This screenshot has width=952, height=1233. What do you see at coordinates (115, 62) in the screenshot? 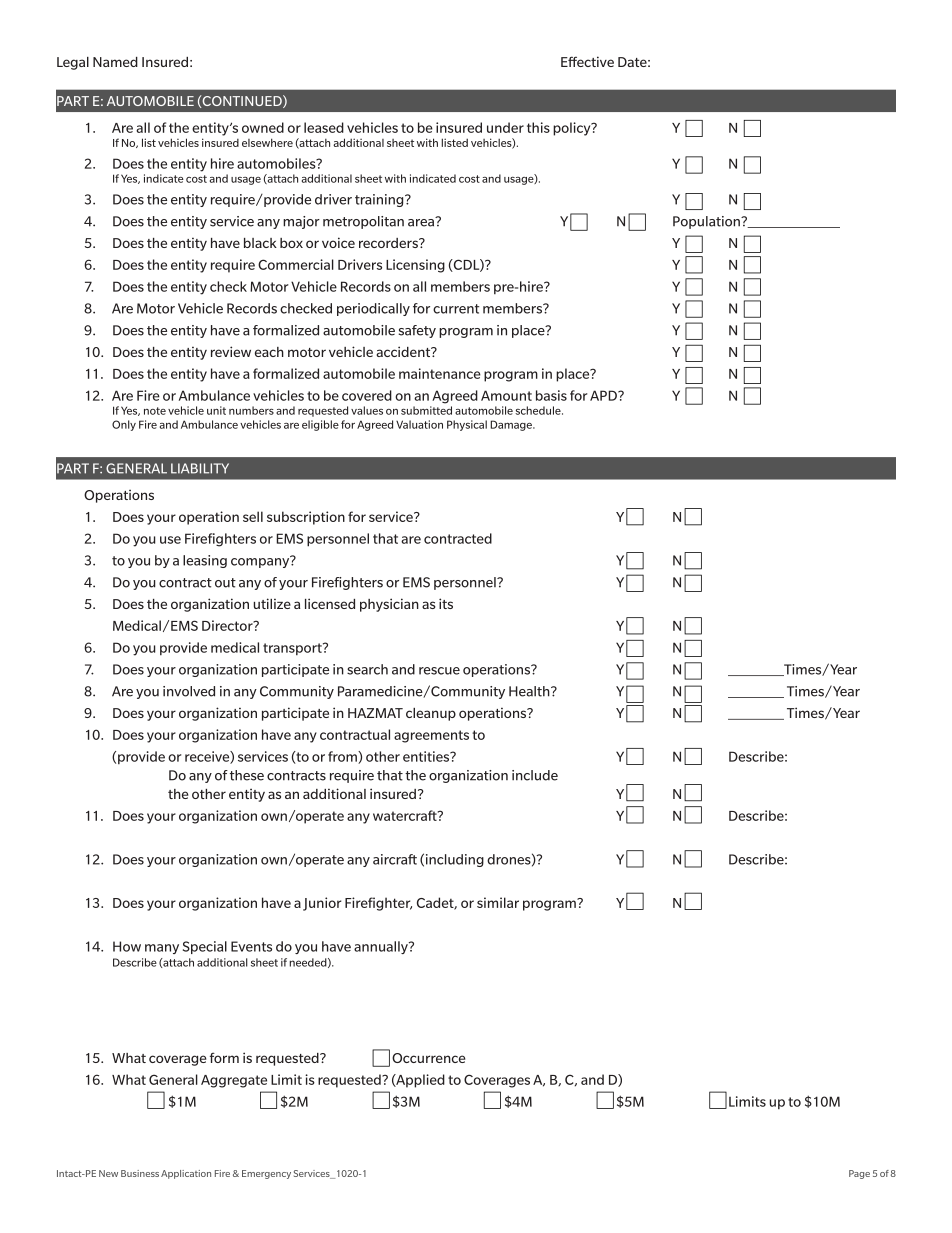
I see `Named` at bounding box center [115, 62].
